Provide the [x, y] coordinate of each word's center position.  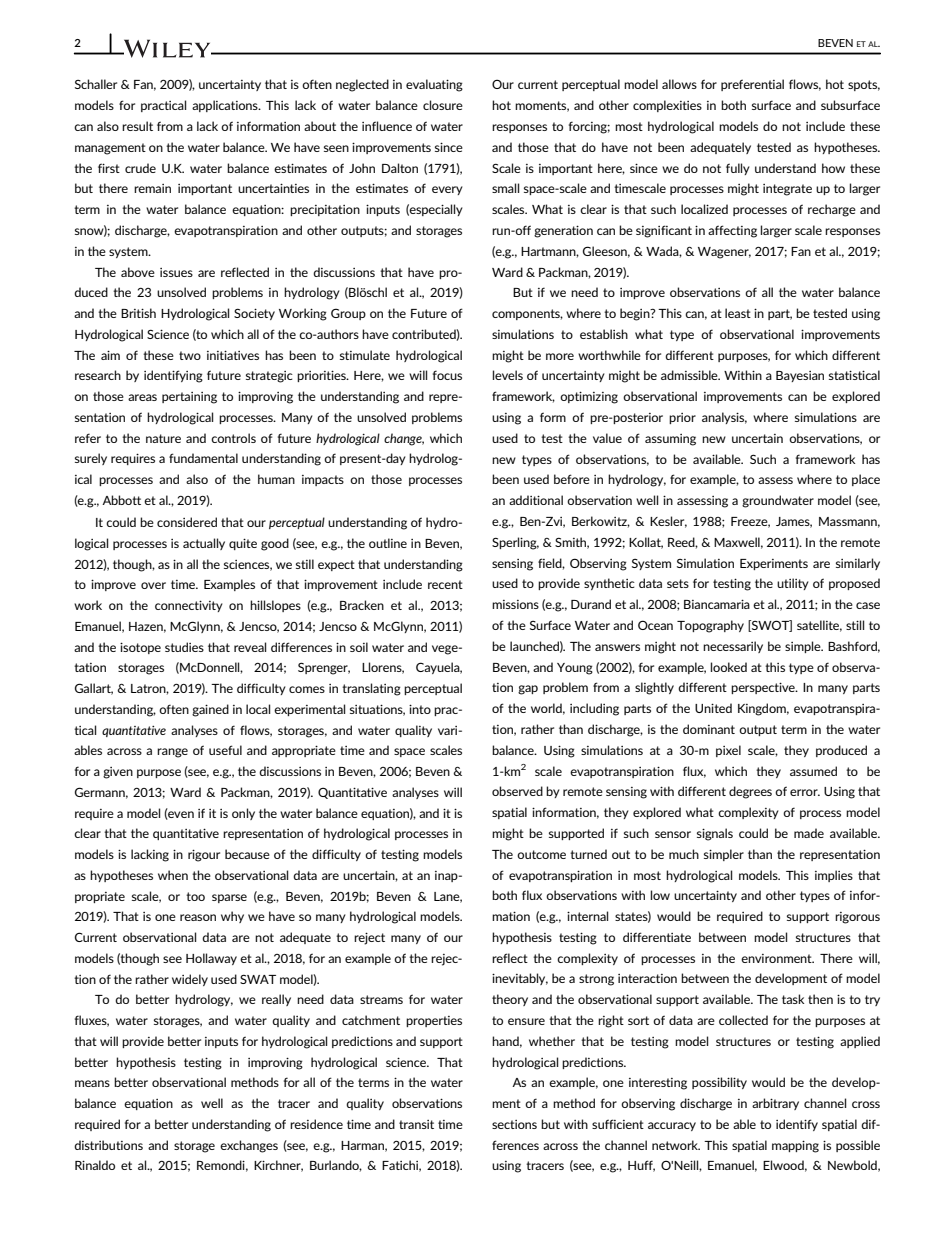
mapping [795, 1146]
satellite [819, 626]
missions [515, 604]
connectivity [189, 606]
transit [416, 1124]
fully [738, 169]
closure [443, 105]
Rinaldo [95, 1165]
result [137, 126]
